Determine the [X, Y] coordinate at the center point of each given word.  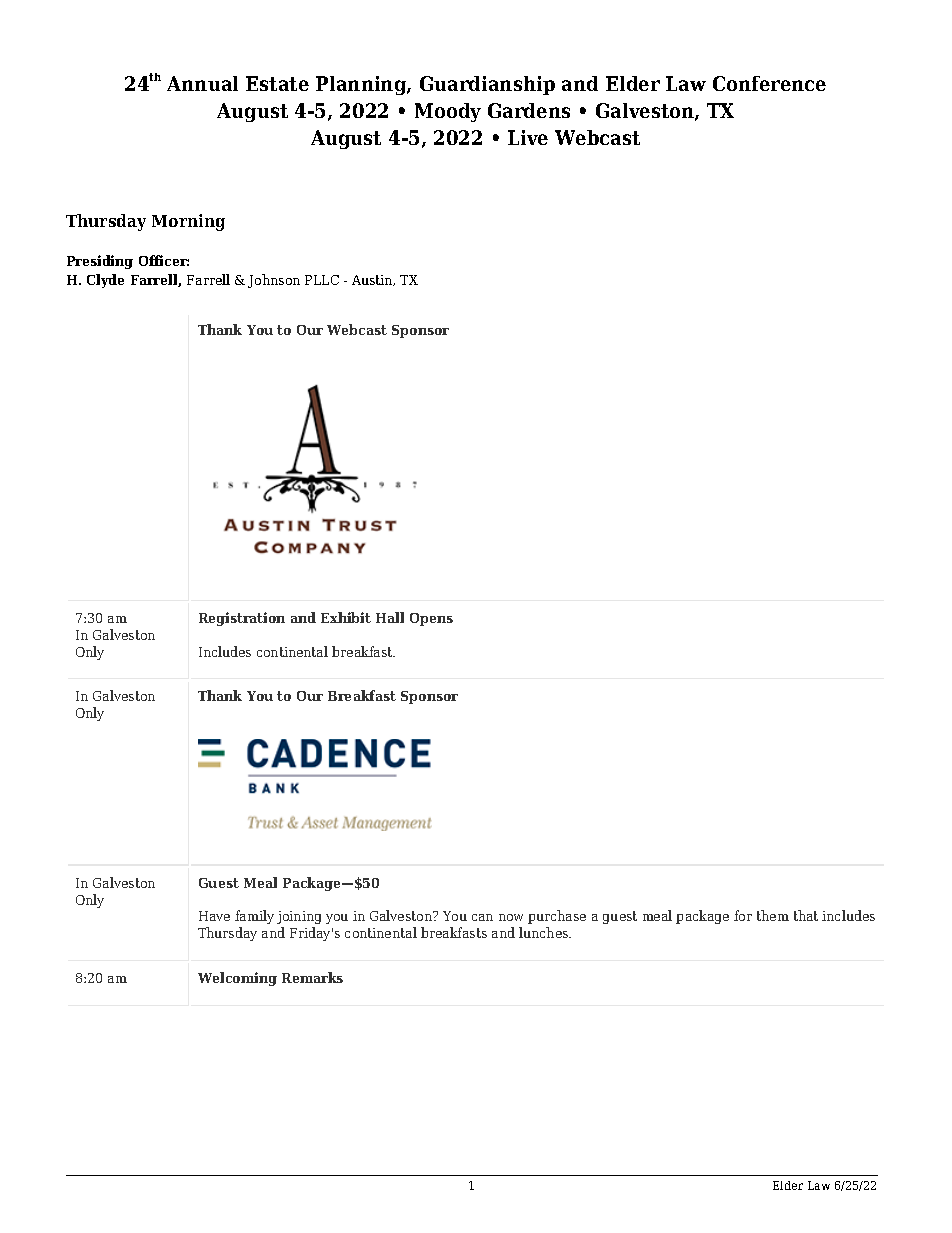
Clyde [105, 281]
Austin [373, 280]
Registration [242, 619]
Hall [390, 617]
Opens [431, 619]
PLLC [322, 280]
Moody [448, 112]
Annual [202, 83]
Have [214, 916]
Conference [769, 83]
